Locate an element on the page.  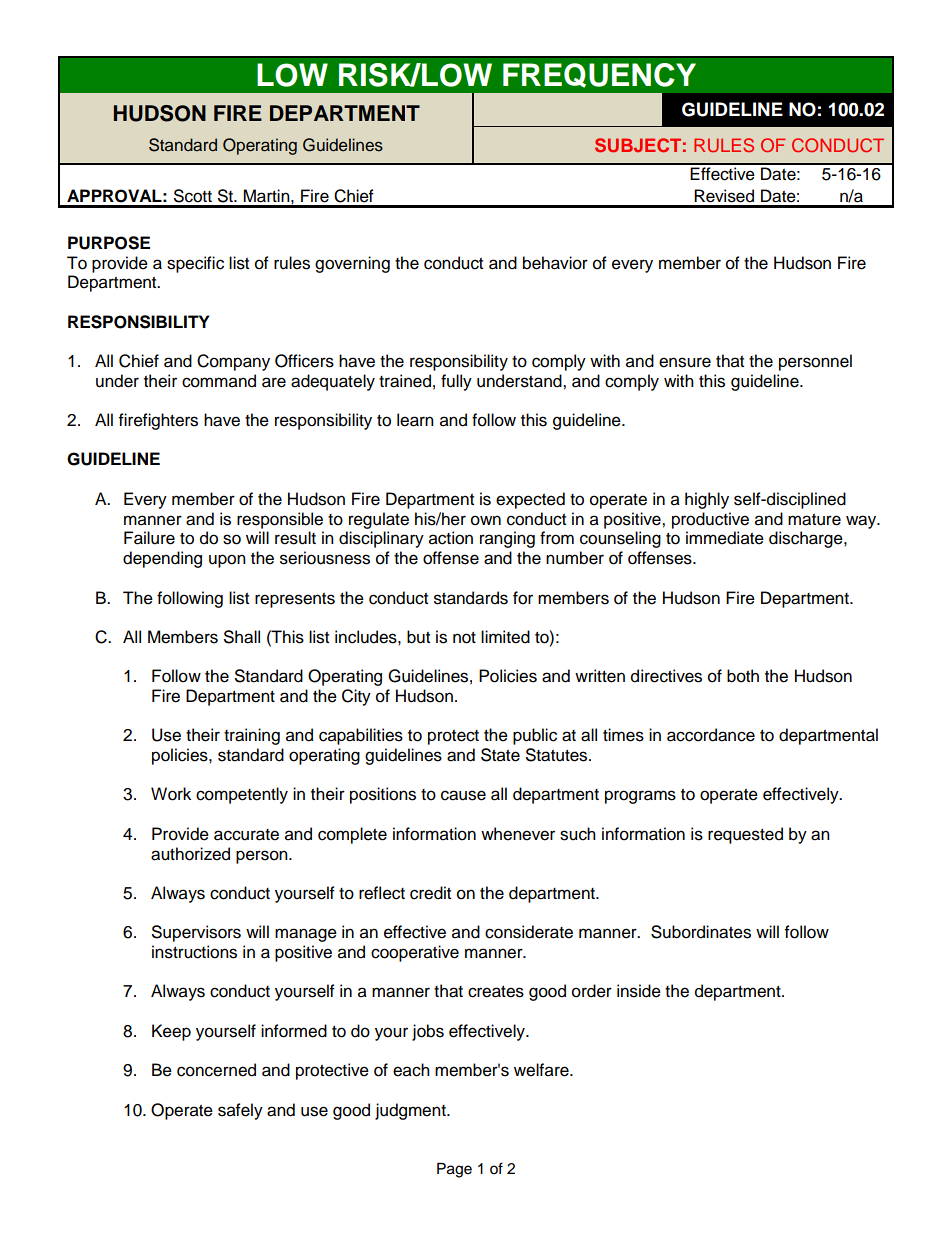
highly is located at coordinates (707, 500).
